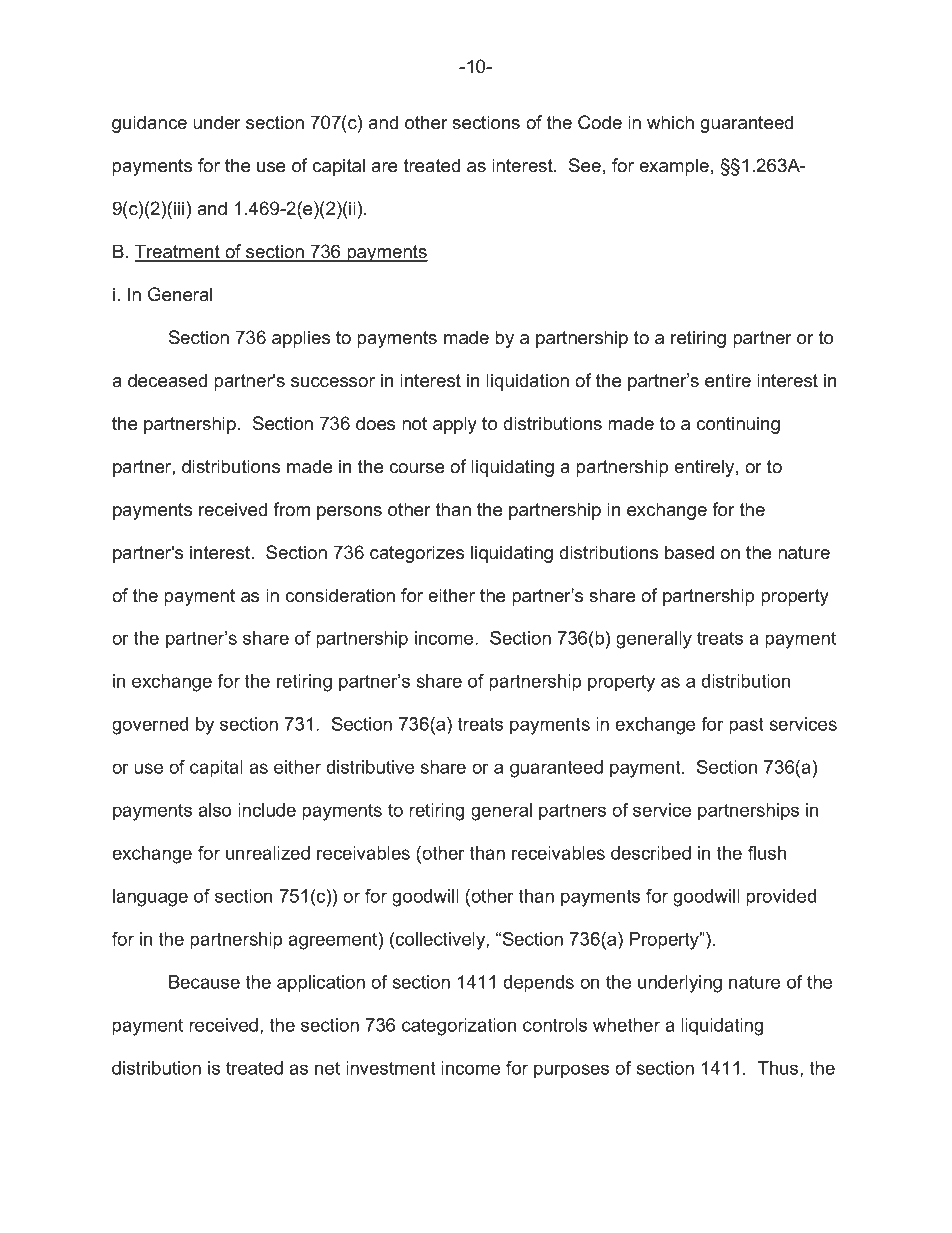  I want to click on Treatment, so click(178, 252).
